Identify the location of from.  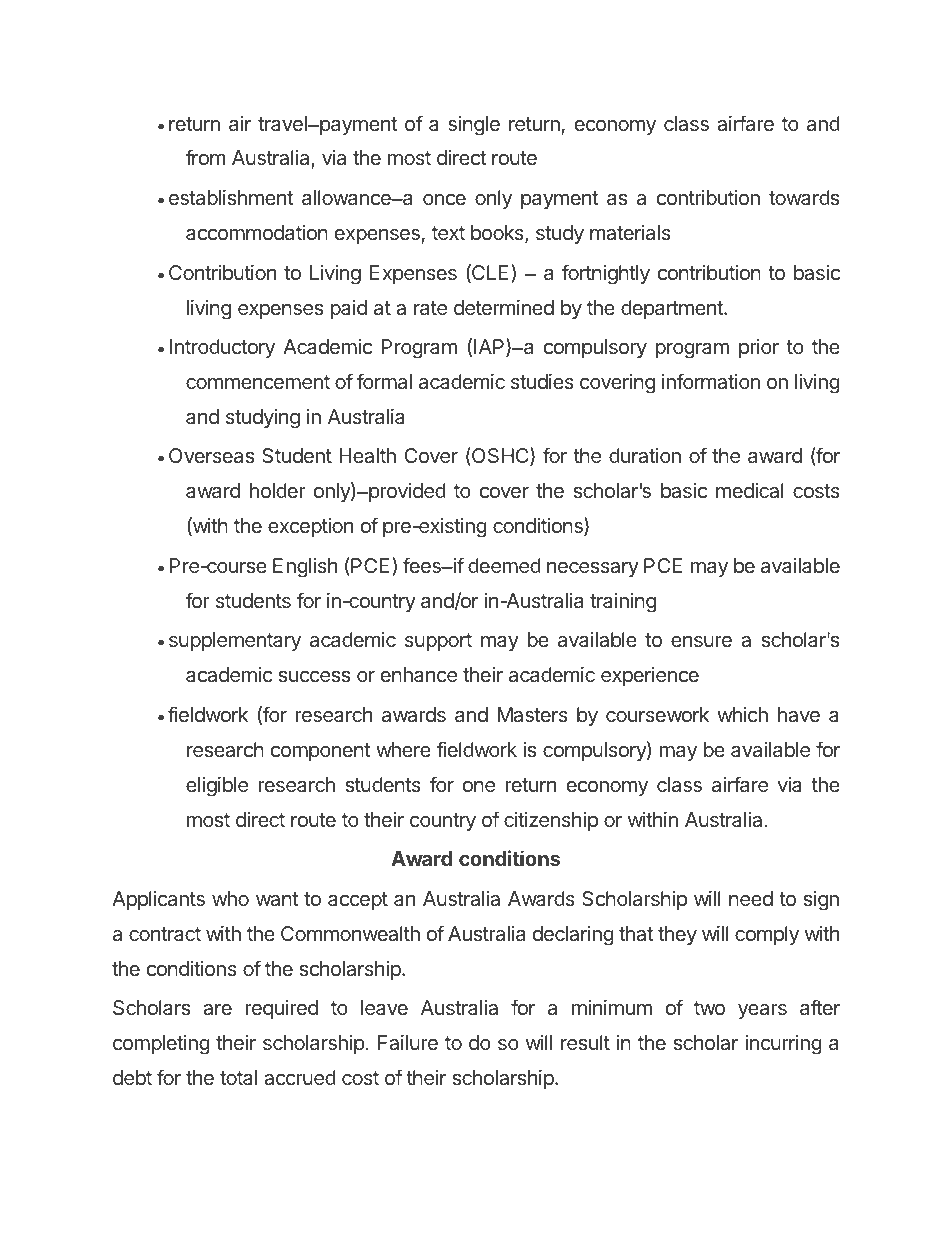
(205, 157).
